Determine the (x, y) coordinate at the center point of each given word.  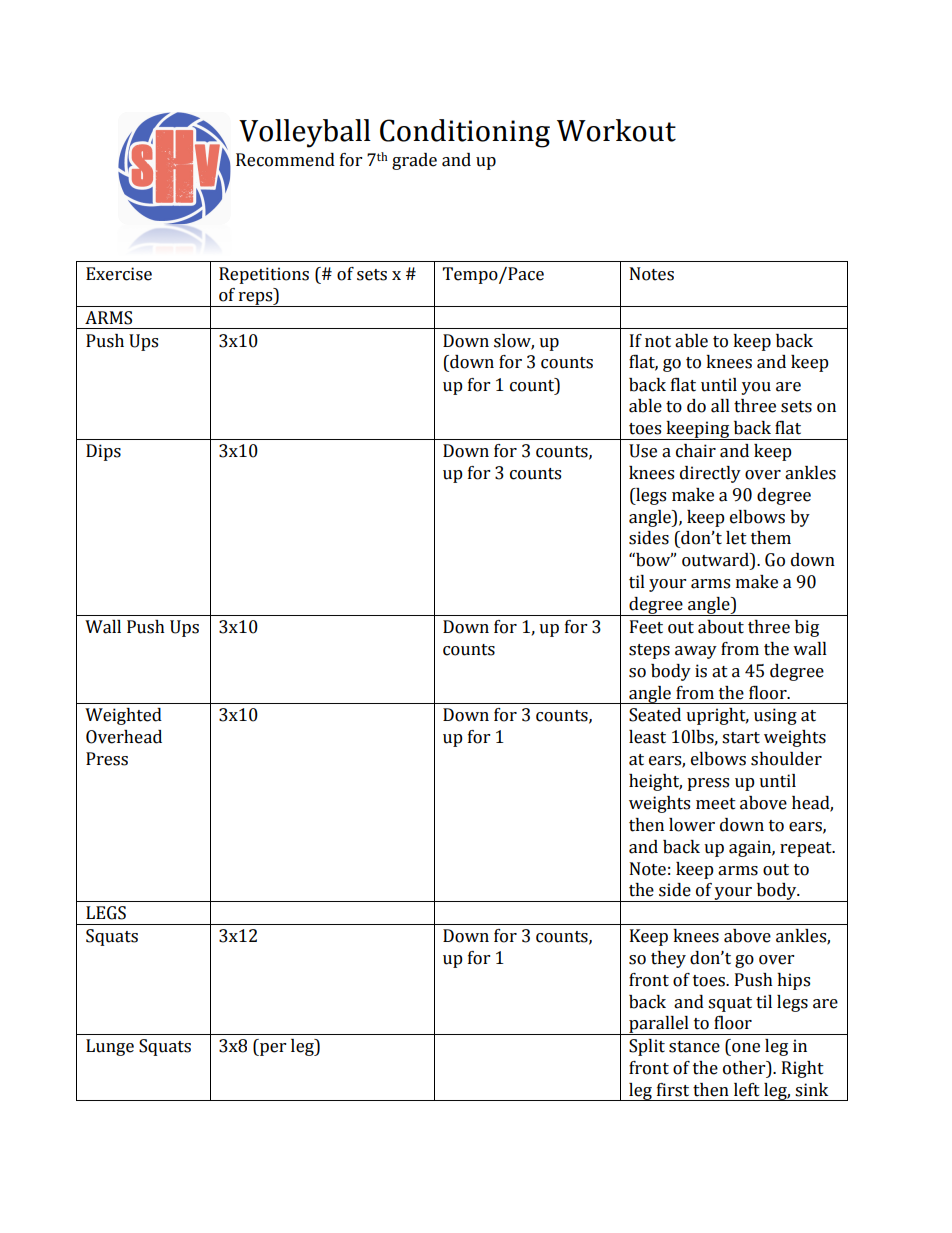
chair (696, 451)
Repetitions (264, 275)
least (647, 737)
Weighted (123, 716)
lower (692, 825)
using (775, 716)
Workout (616, 130)
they (668, 959)
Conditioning (465, 133)
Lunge (110, 1047)
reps (255, 299)
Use (643, 451)
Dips (103, 452)
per (272, 1049)
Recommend (285, 160)
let (736, 538)
